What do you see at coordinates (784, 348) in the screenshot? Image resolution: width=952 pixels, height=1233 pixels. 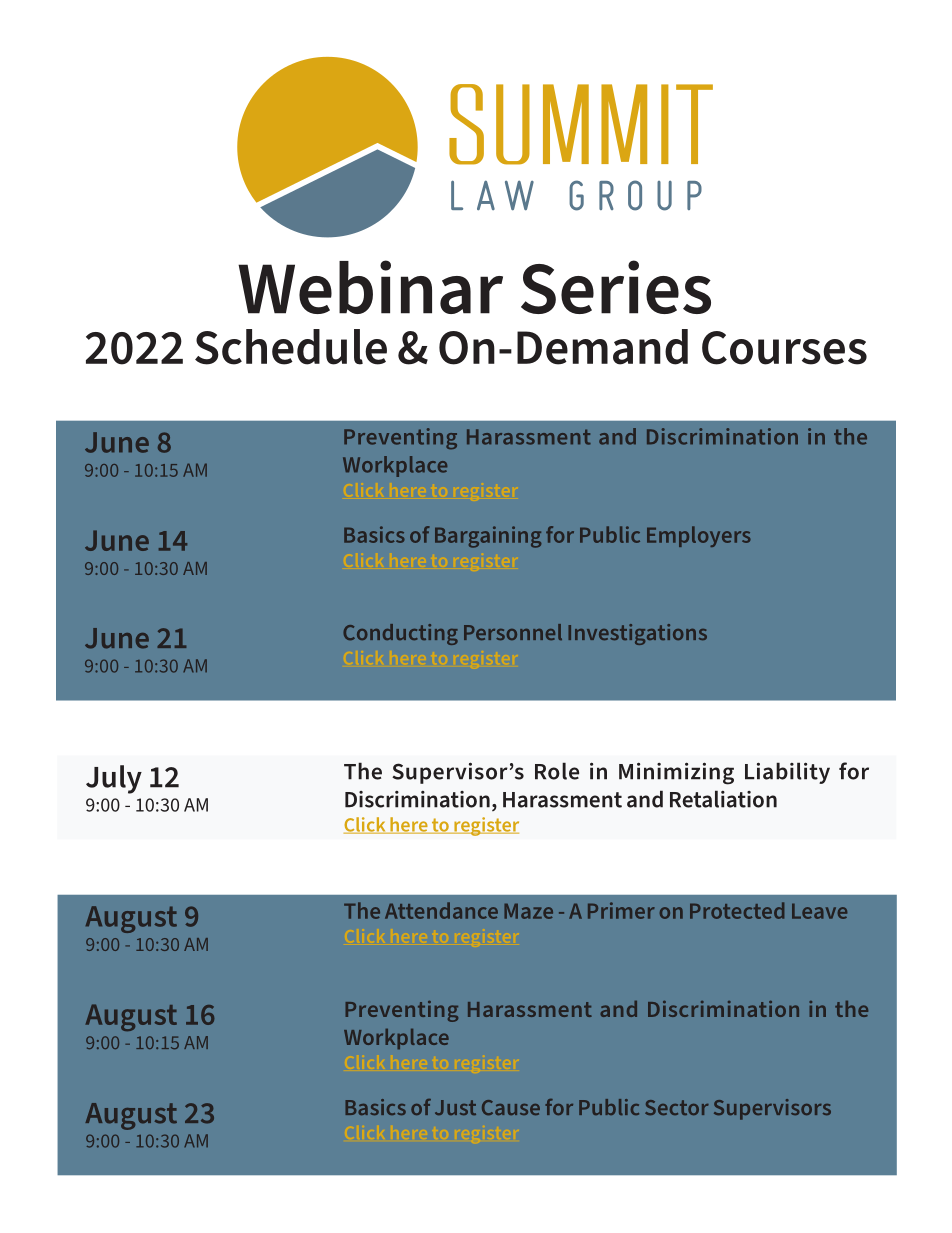 I see `Courses` at bounding box center [784, 348].
